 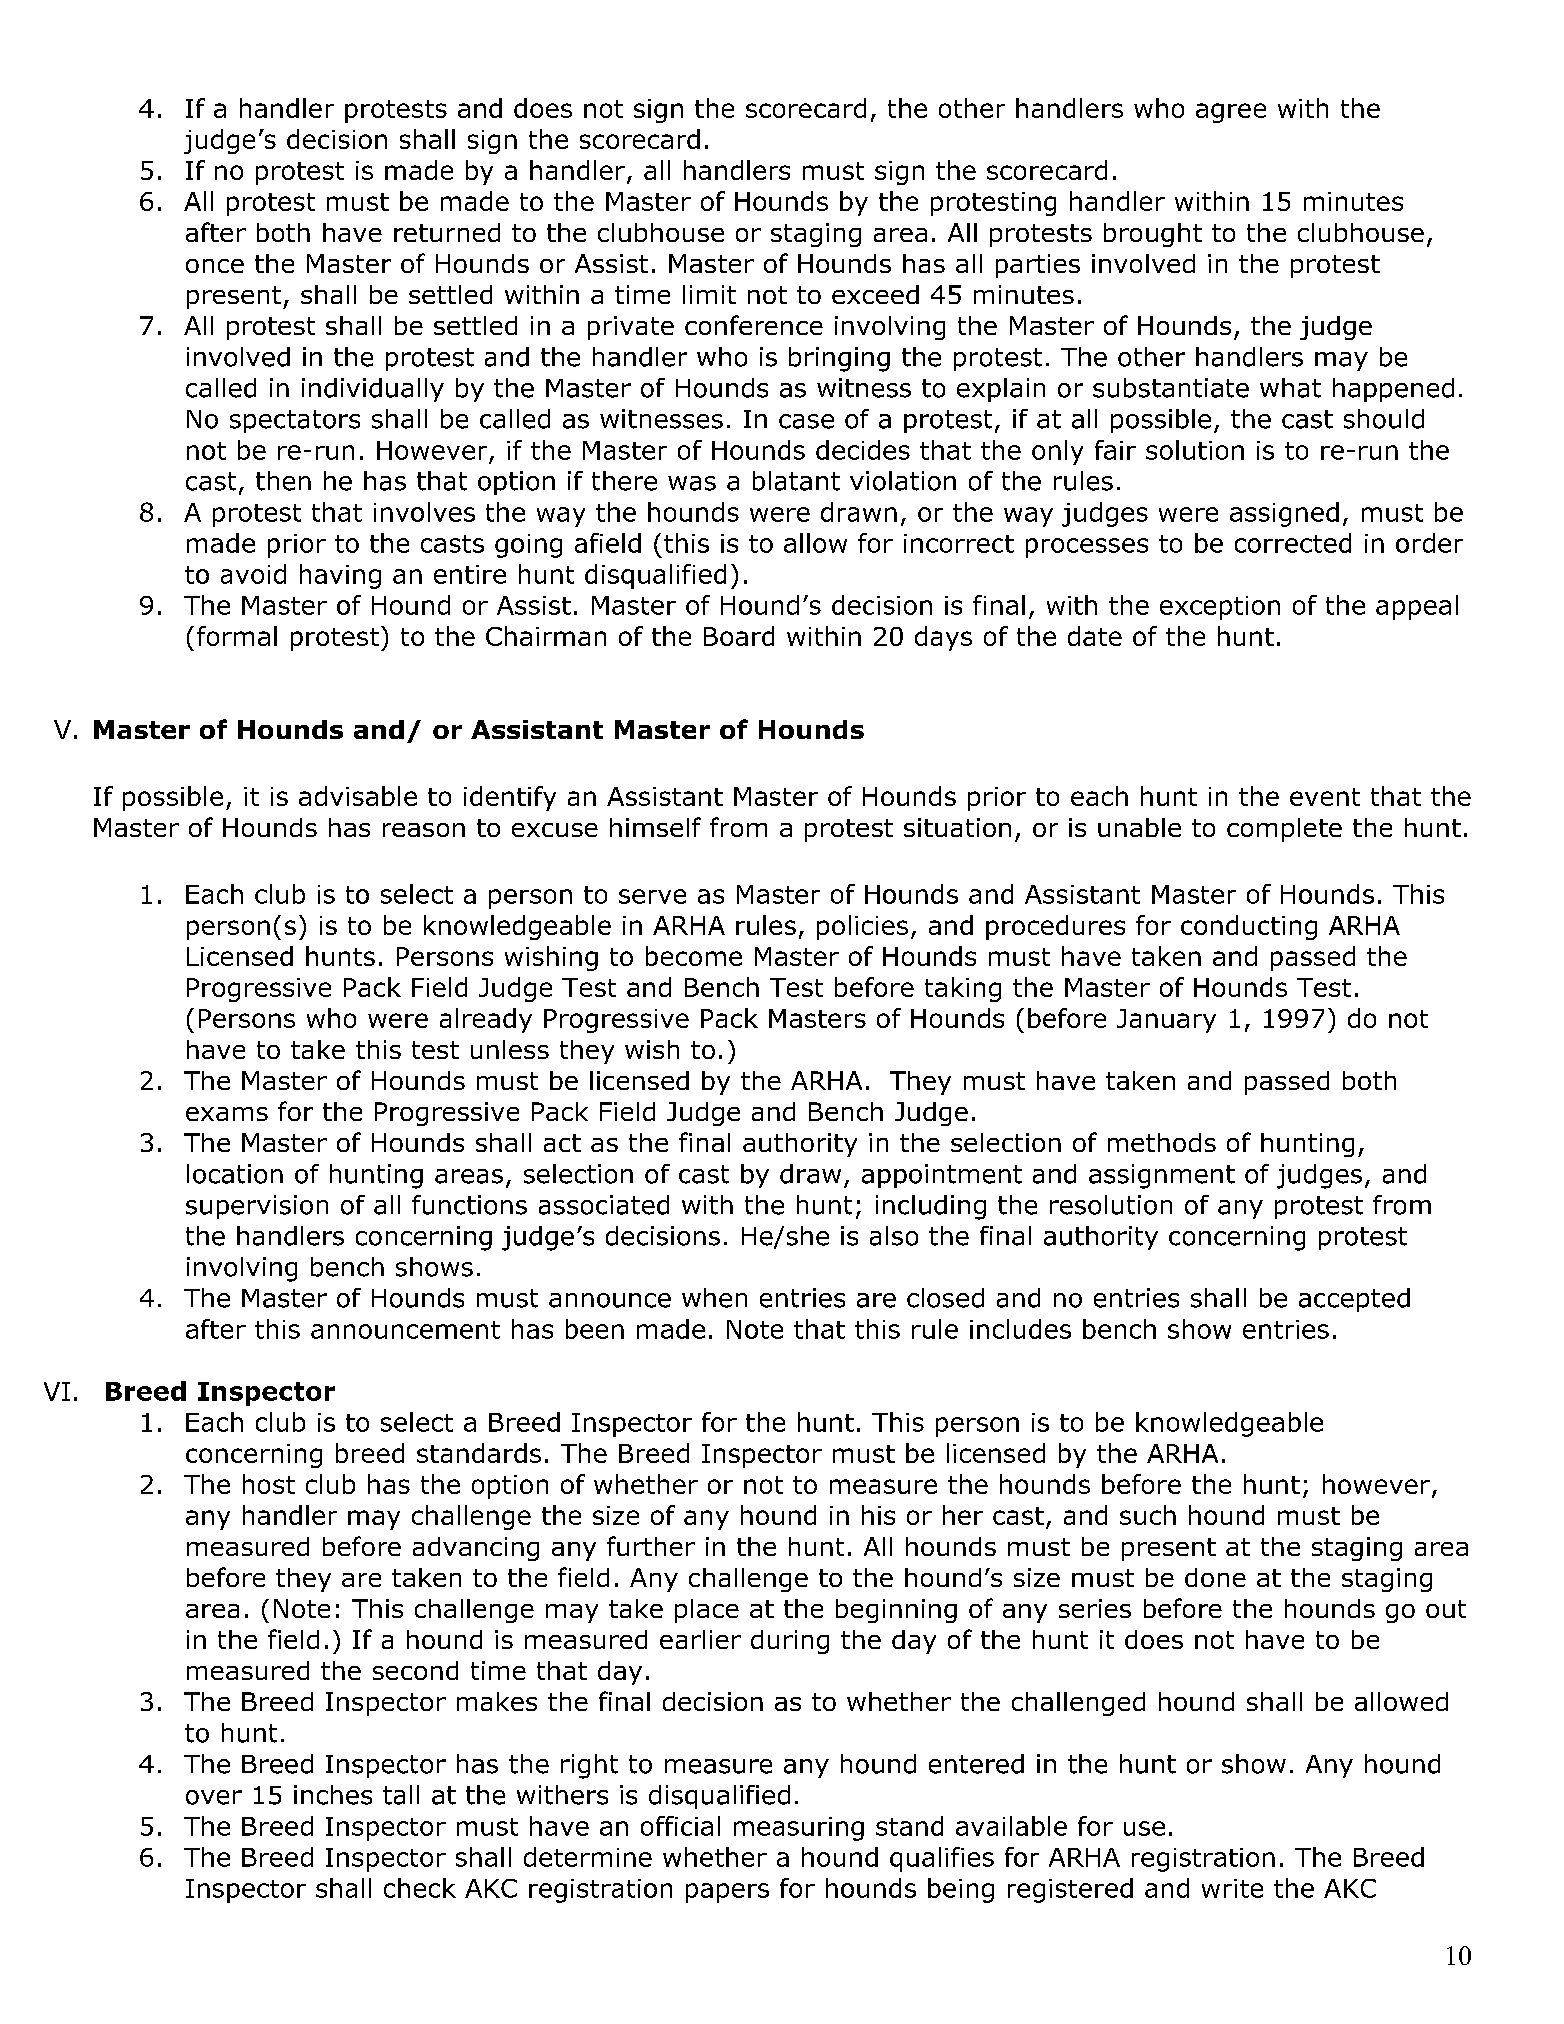 What do you see at coordinates (1249, 927) in the document?
I see `conducting` at bounding box center [1249, 927].
